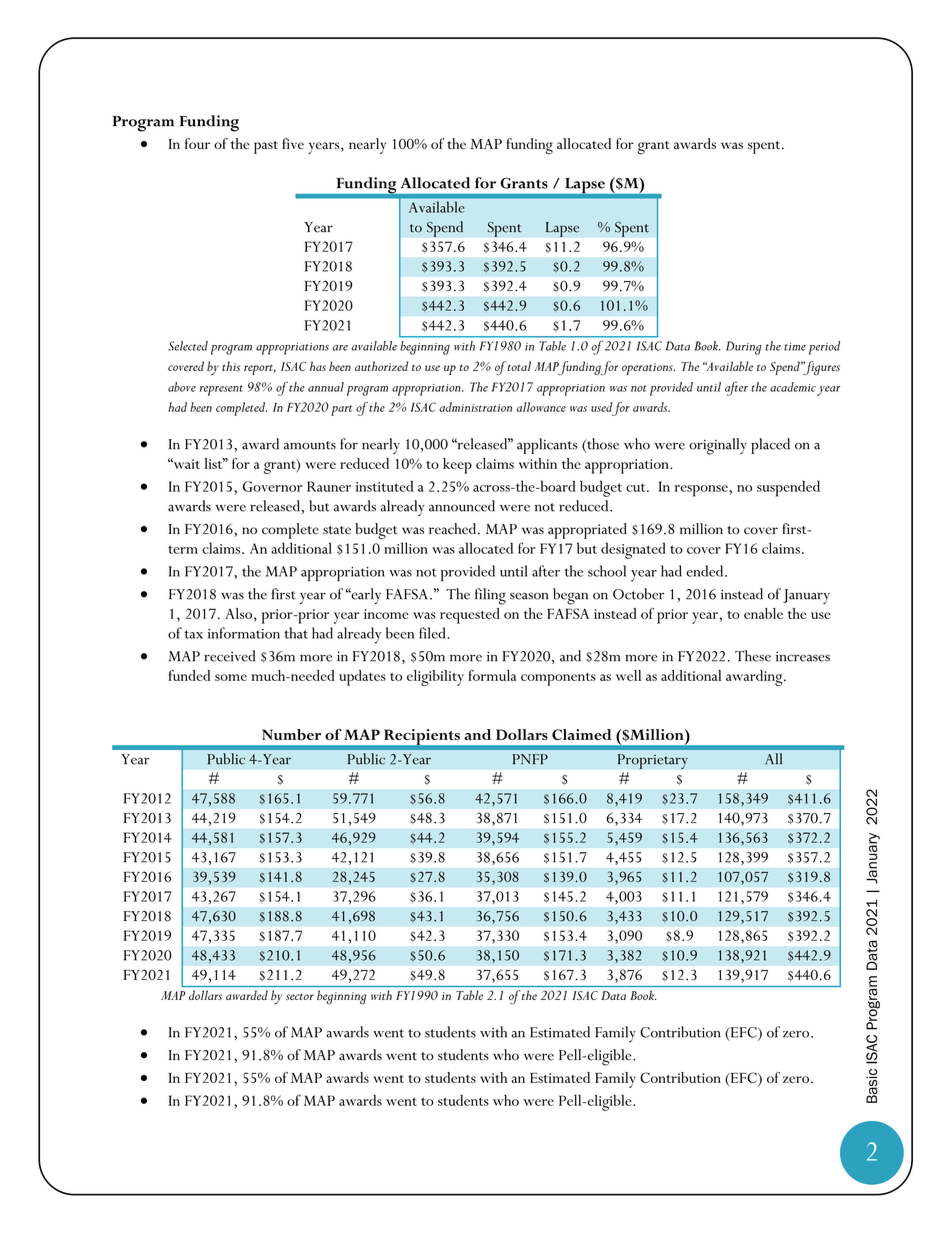  I want to click on Claimed, so click(581, 734).
